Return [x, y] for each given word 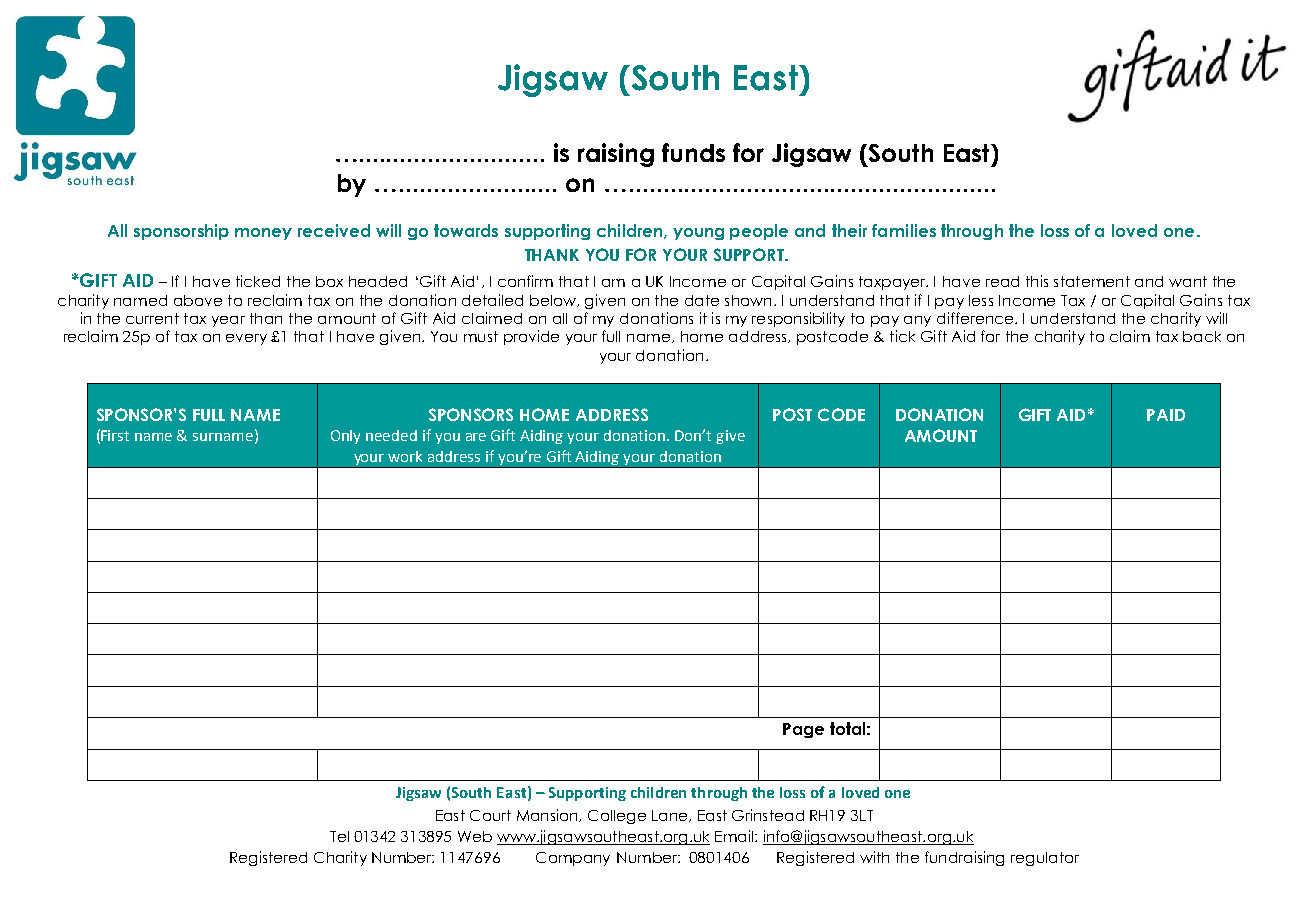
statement [1092, 281]
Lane [671, 816]
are [476, 437]
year [228, 321]
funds [693, 152]
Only [345, 437]
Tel [339, 836]
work [405, 456]
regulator [1045, 859]
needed [391, 435]
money [263, 234]
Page [803, 730]
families [904, 230]
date [702, 300]
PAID [1166, 415]
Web [475, 836]
